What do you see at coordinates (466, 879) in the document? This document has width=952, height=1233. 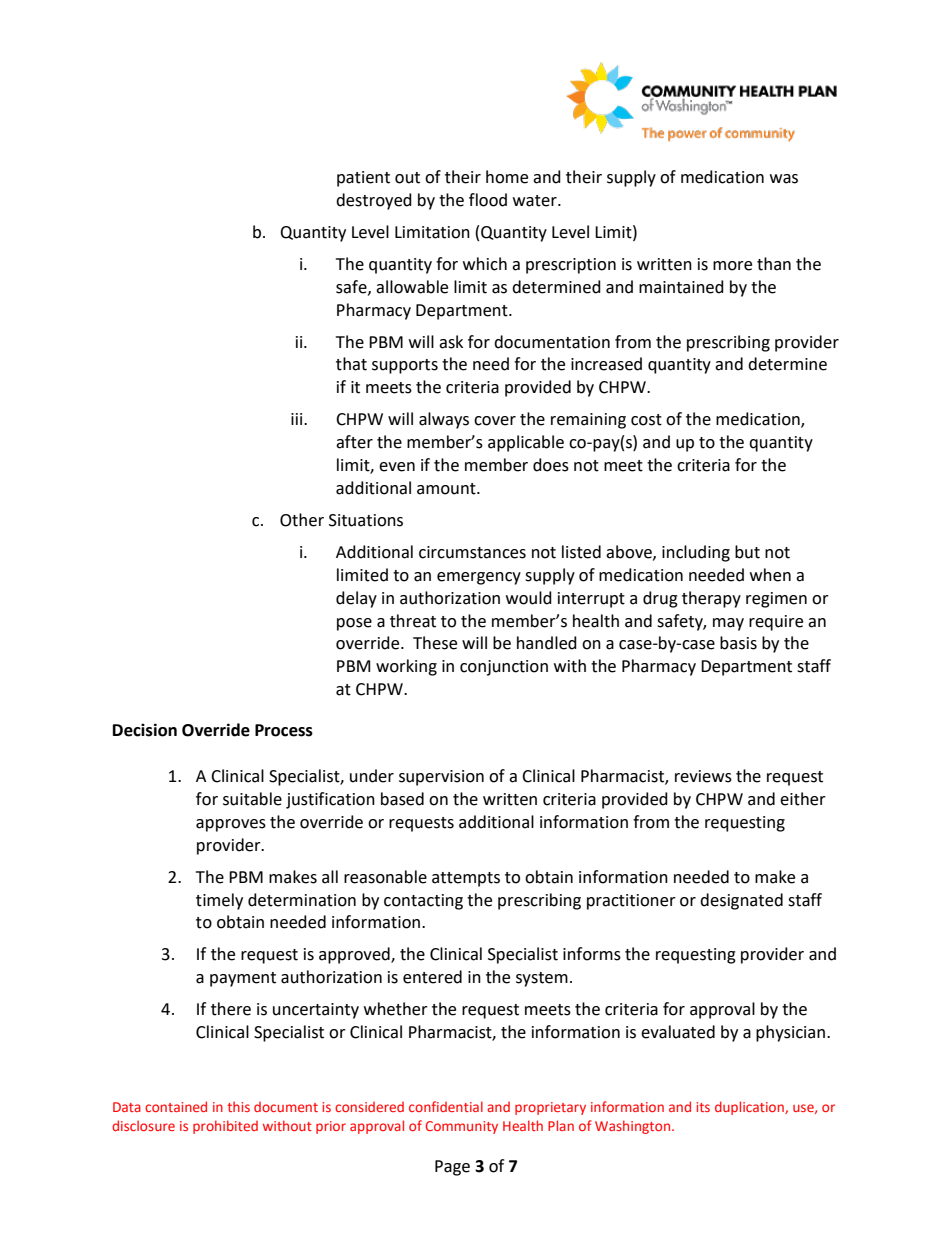 I see `attempts` at bounding box center [466, 879].
